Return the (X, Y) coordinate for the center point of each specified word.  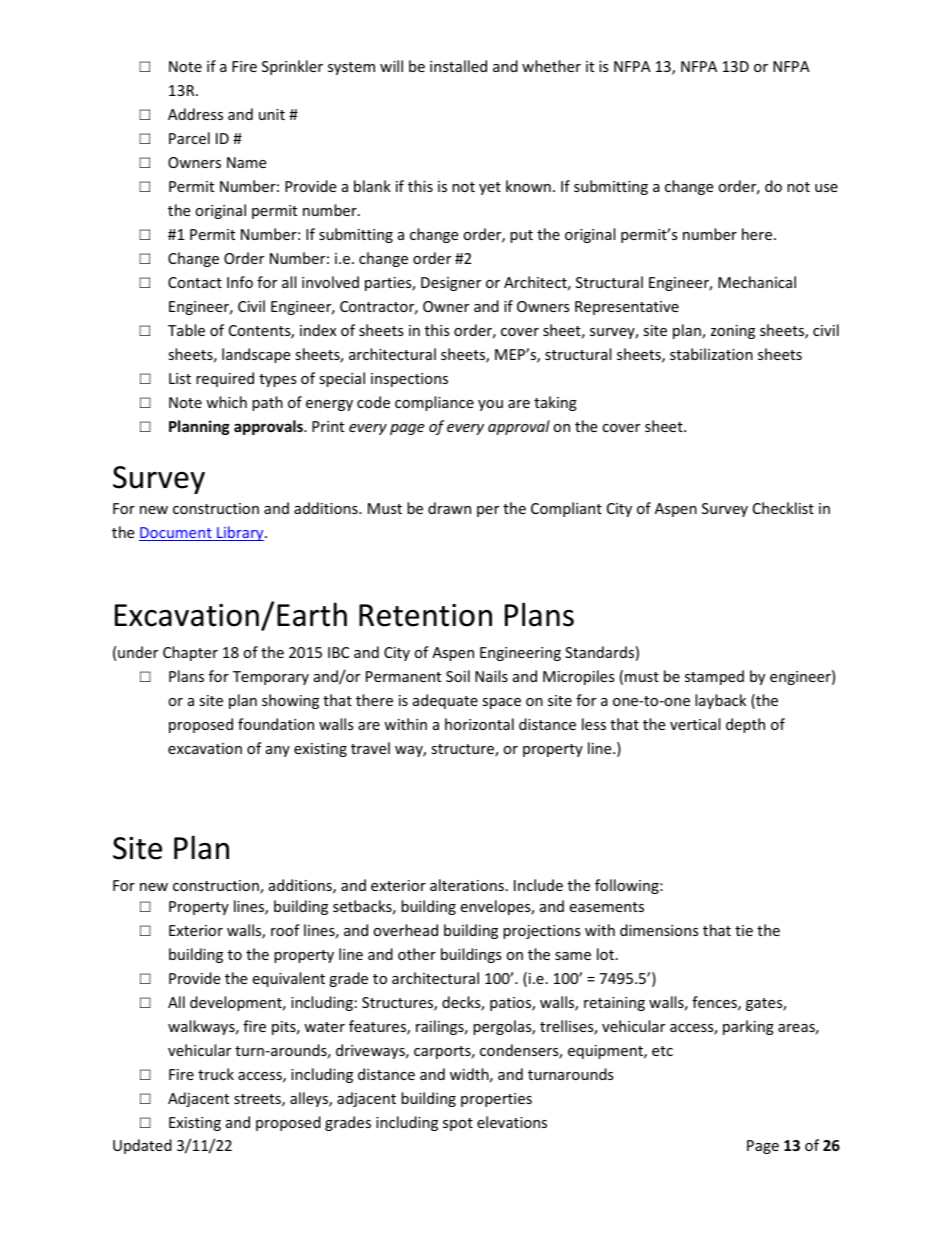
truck (216, 1074)
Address (195, 114)
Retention (425, 615)
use (826, 188)
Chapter (190, 653)
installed (458, 66)
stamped (714, 677)
